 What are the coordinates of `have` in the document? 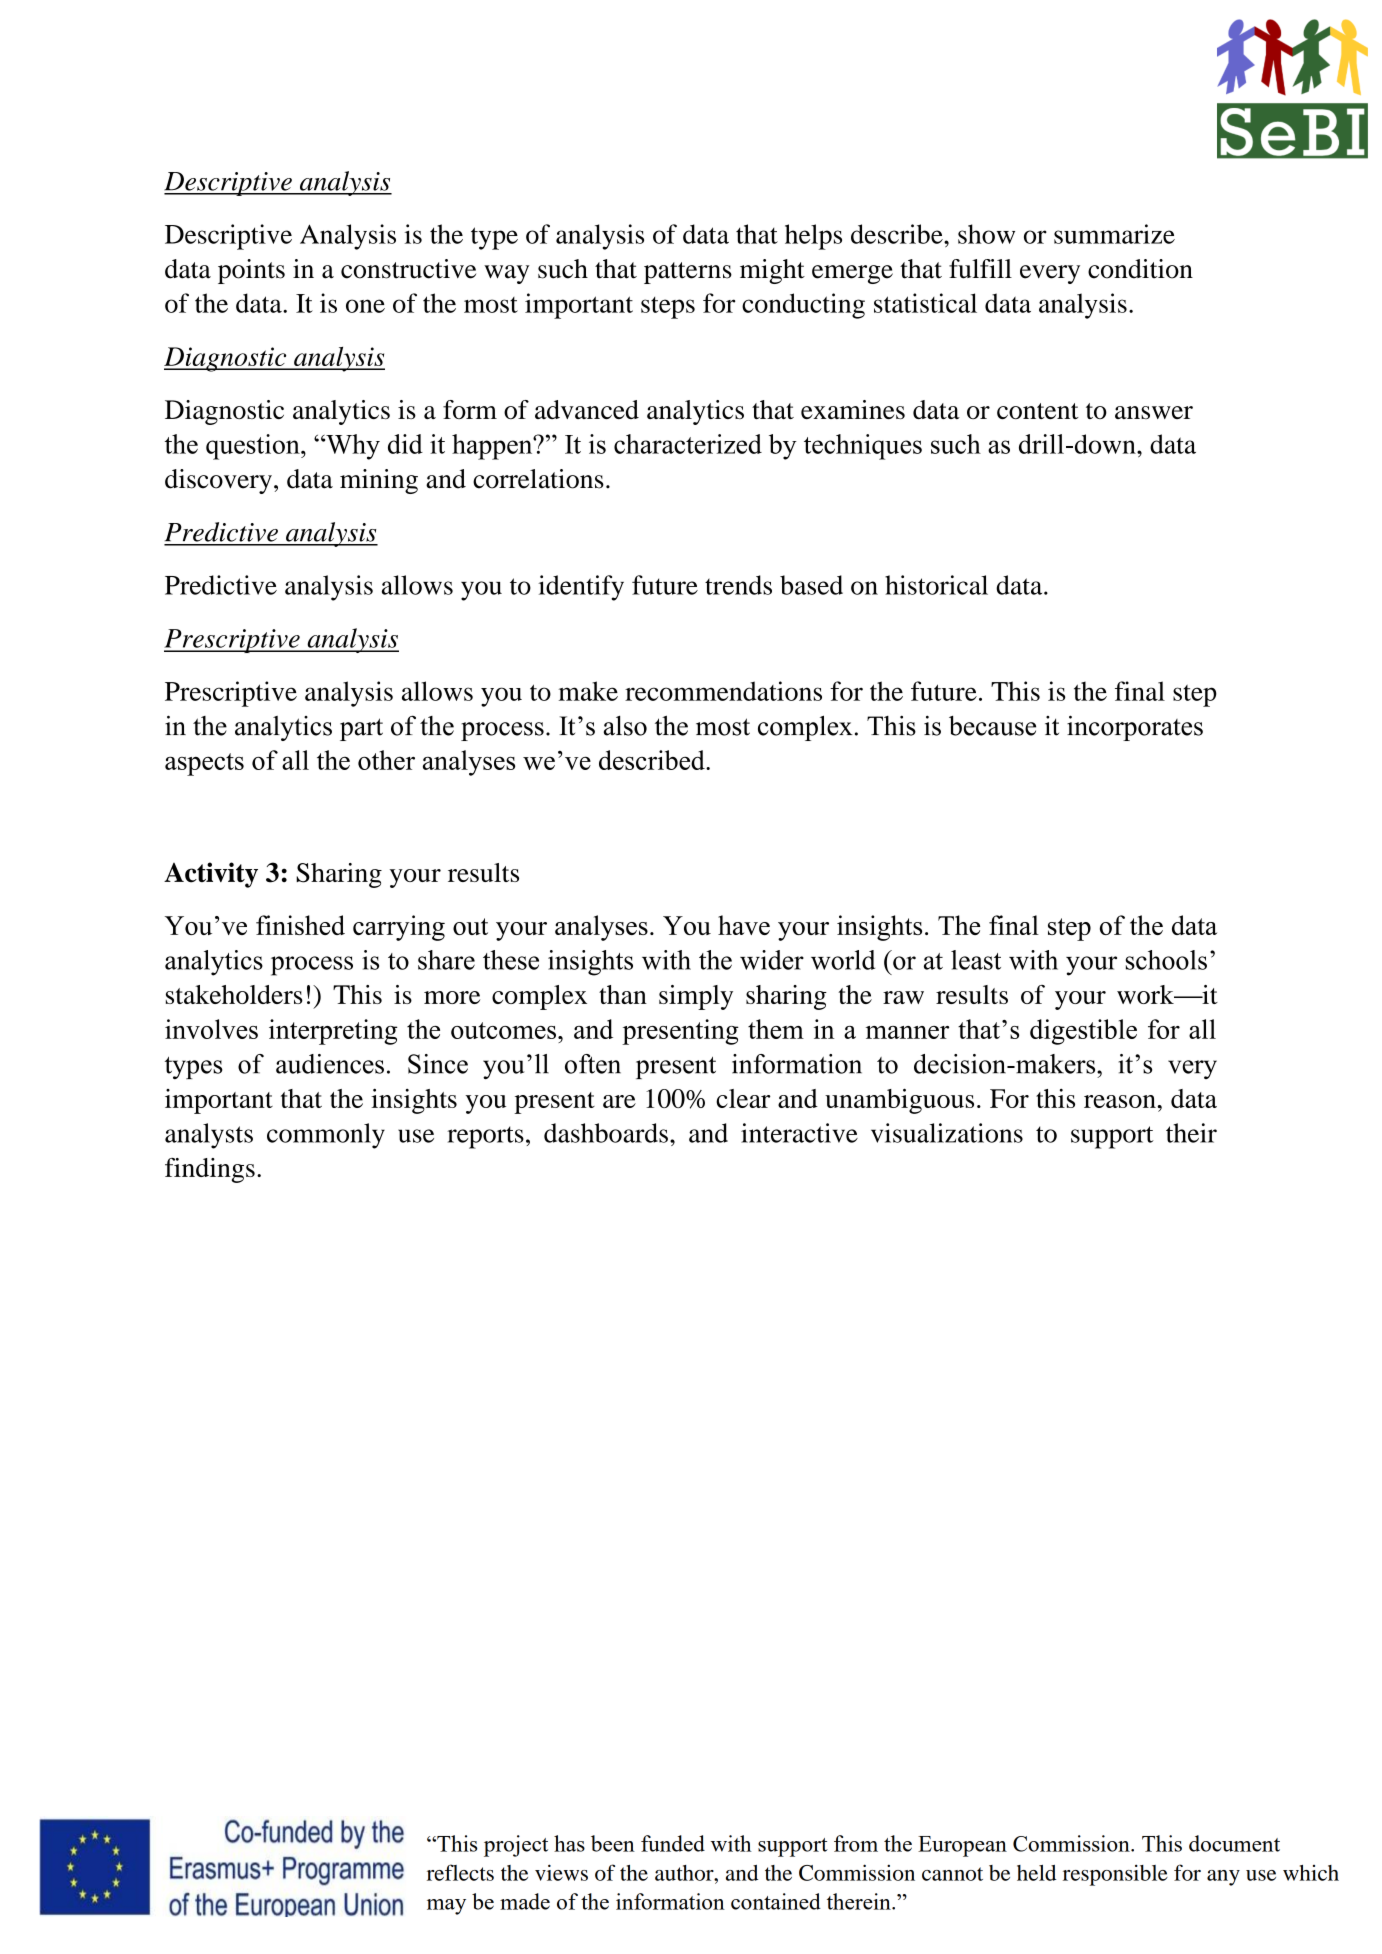 It's located at (744, 925).
